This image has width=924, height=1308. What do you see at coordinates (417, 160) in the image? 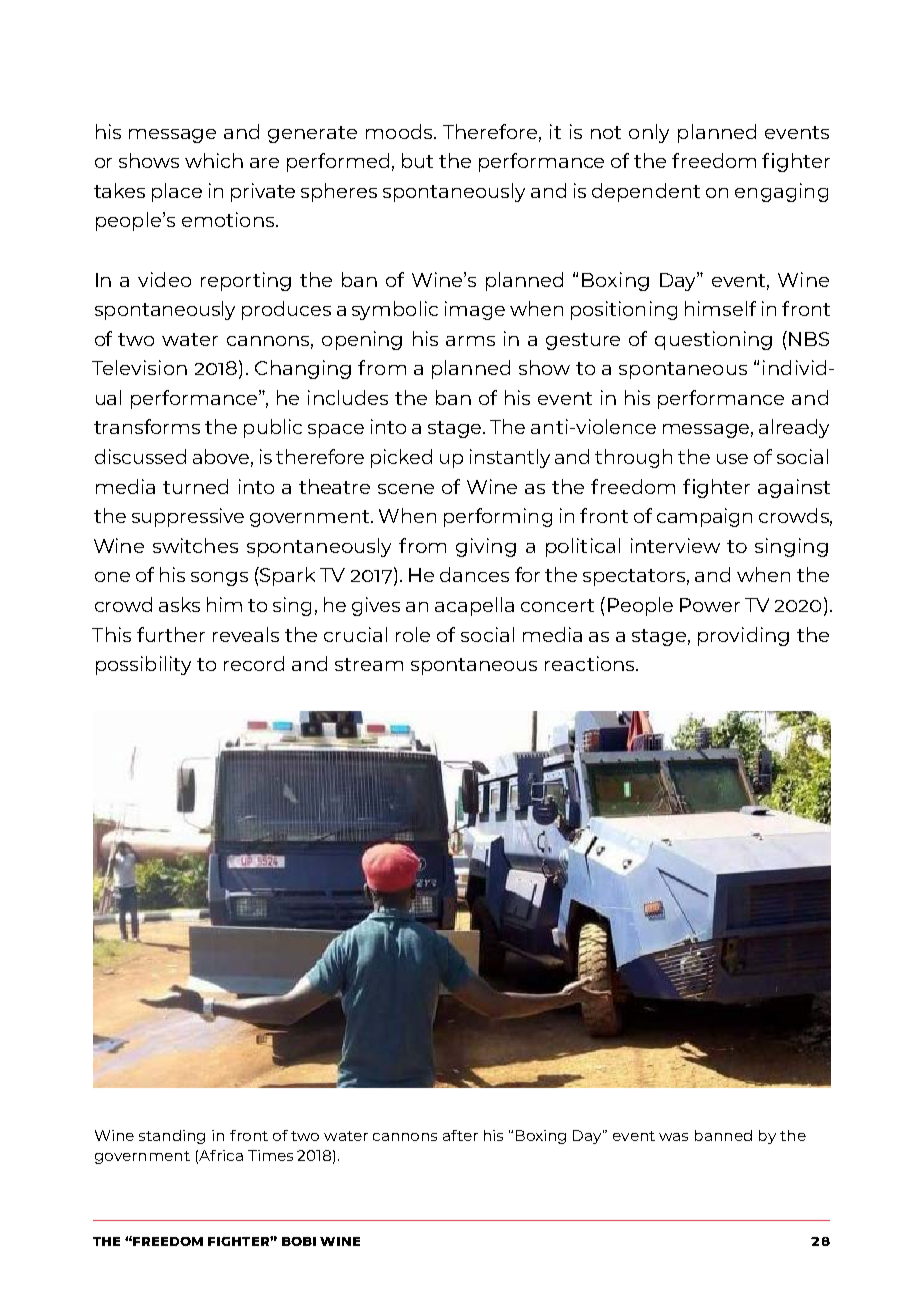
I see `but` at bounding box center [417, 160].
